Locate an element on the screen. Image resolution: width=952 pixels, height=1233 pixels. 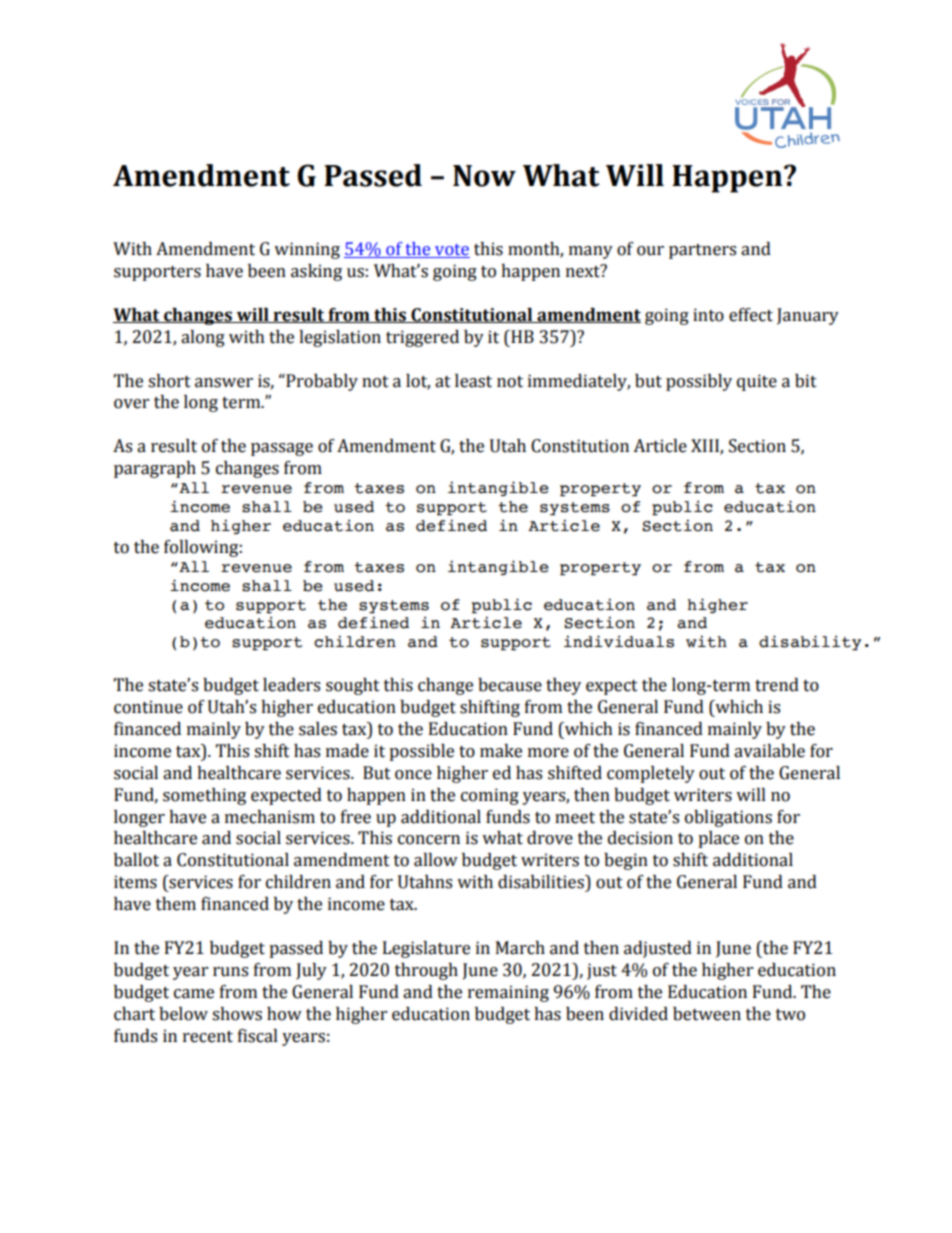
XIII is located at coordinates (706, 447).
